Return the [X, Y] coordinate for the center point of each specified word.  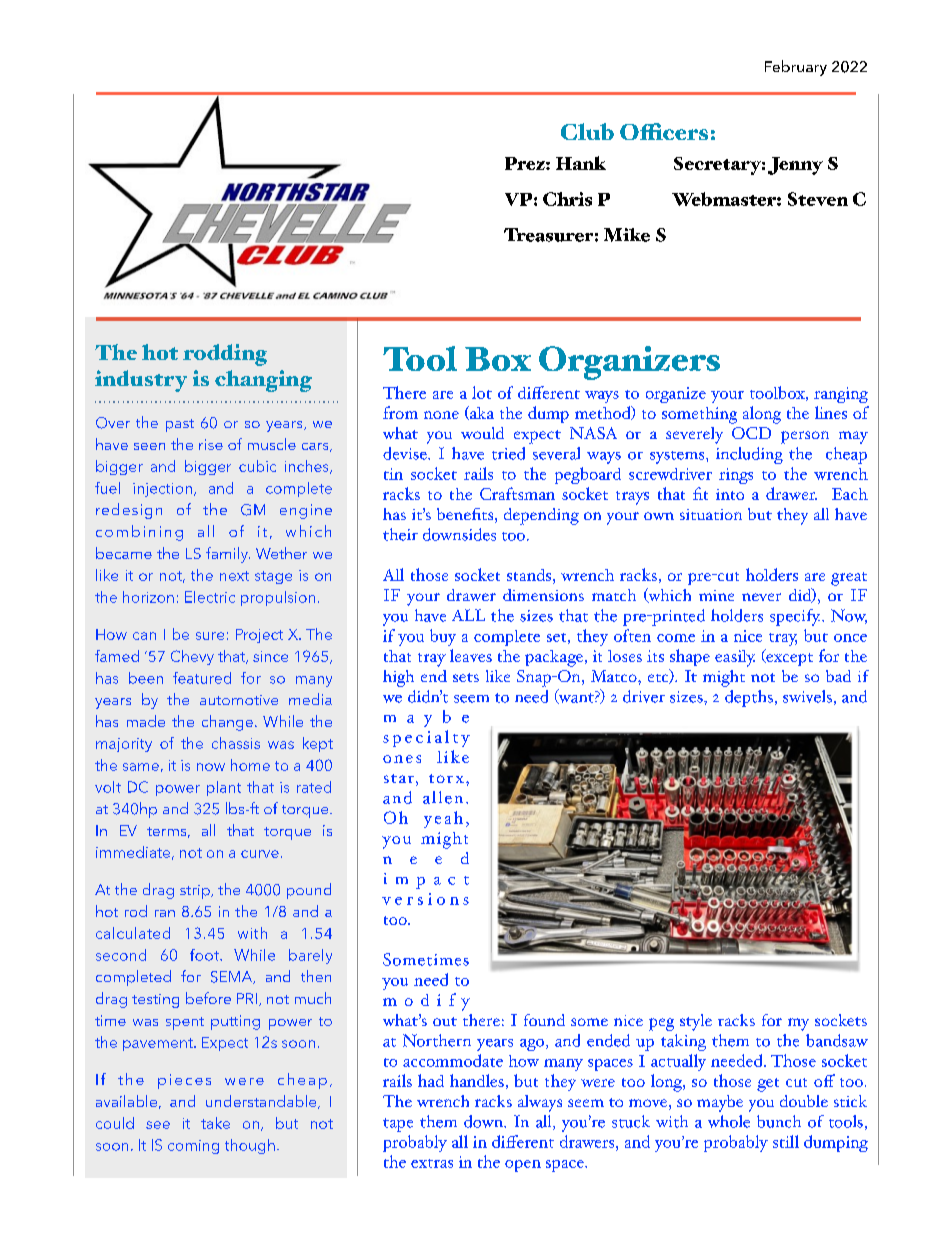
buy [443, 637]
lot [482, 392]
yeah [443, 819]
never [761, 597]
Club [587, 131]
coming [193, 1147]
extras [432, 1163]
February [796, 68]
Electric [210, 597]
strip [196, 892]
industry [141, 381]
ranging [841, 395]
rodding [225, 355]
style [696, 1022]
